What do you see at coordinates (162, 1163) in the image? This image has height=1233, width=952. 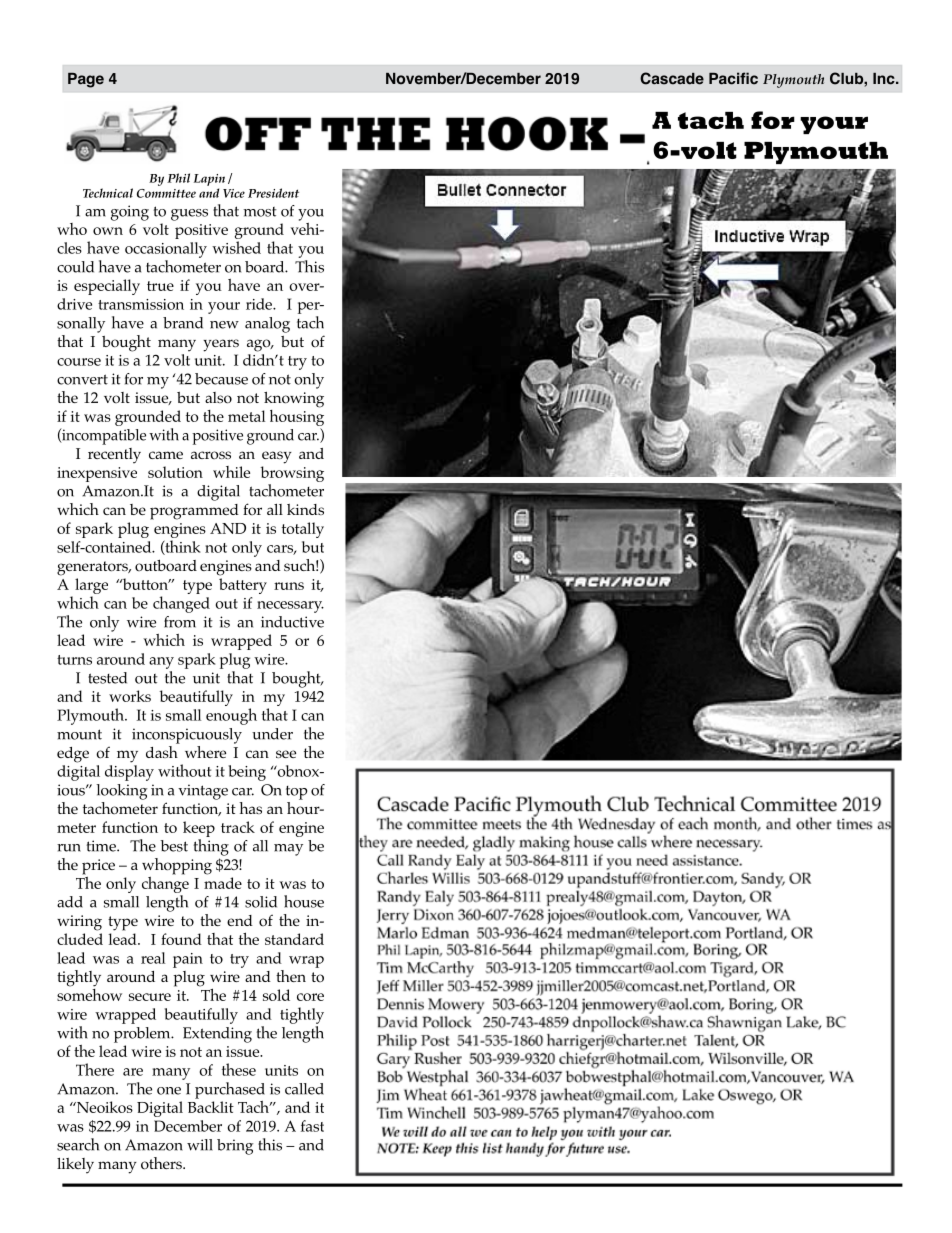 I see `others` at bounding box center [162, 1163].
